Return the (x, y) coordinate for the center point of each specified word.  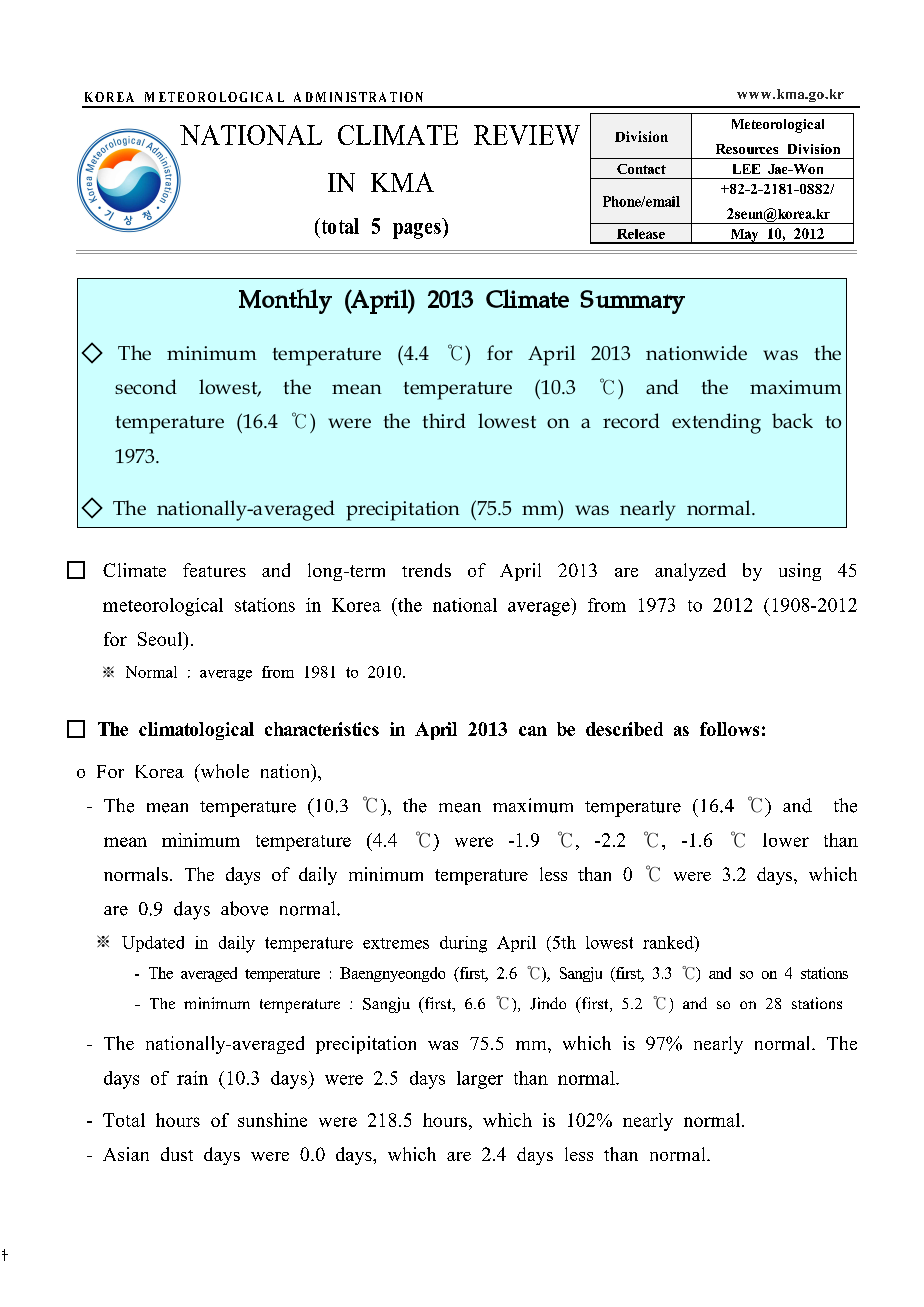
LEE (746, 169)
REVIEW (527, 135)
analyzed (690, 572)
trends (426, 570)
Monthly (285, 301)
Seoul (161, 640)
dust (177, 1154)
